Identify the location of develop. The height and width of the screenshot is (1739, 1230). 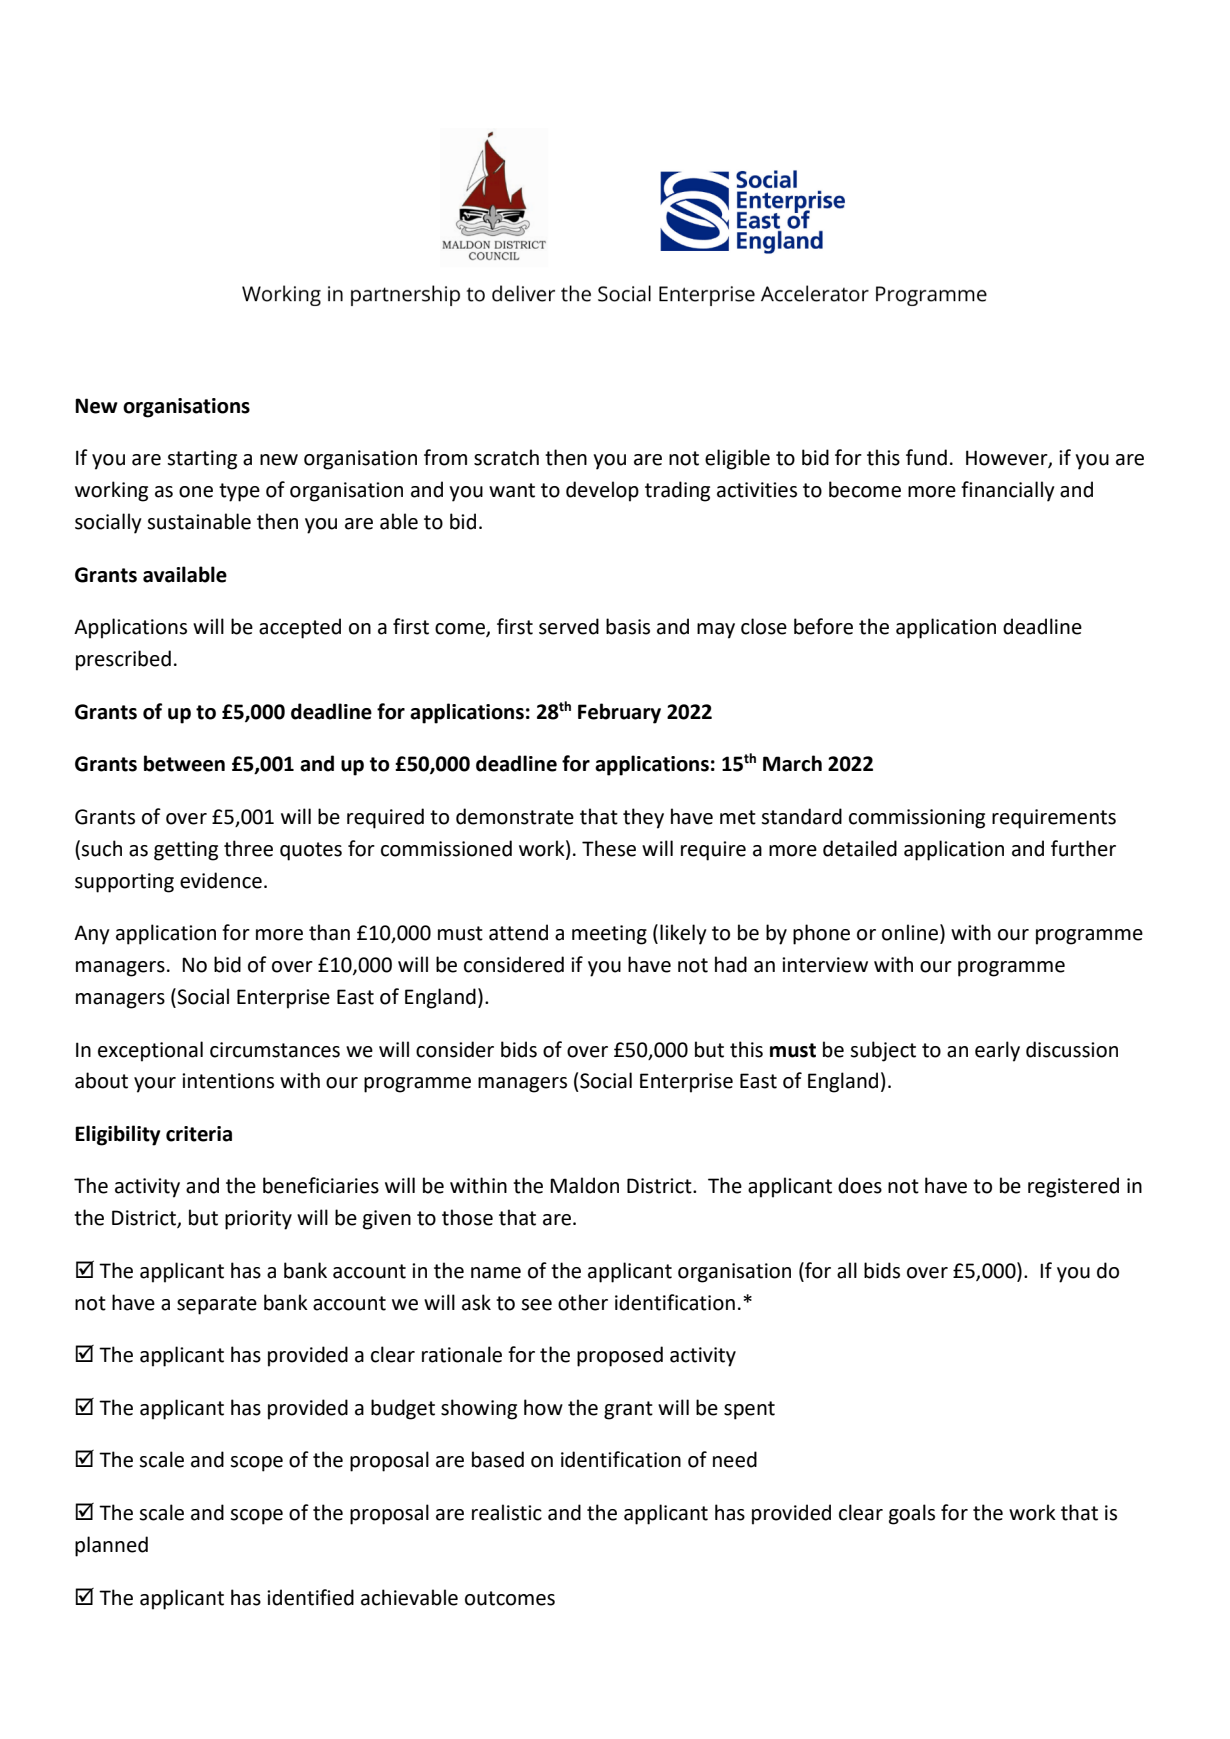
(602, 491).
